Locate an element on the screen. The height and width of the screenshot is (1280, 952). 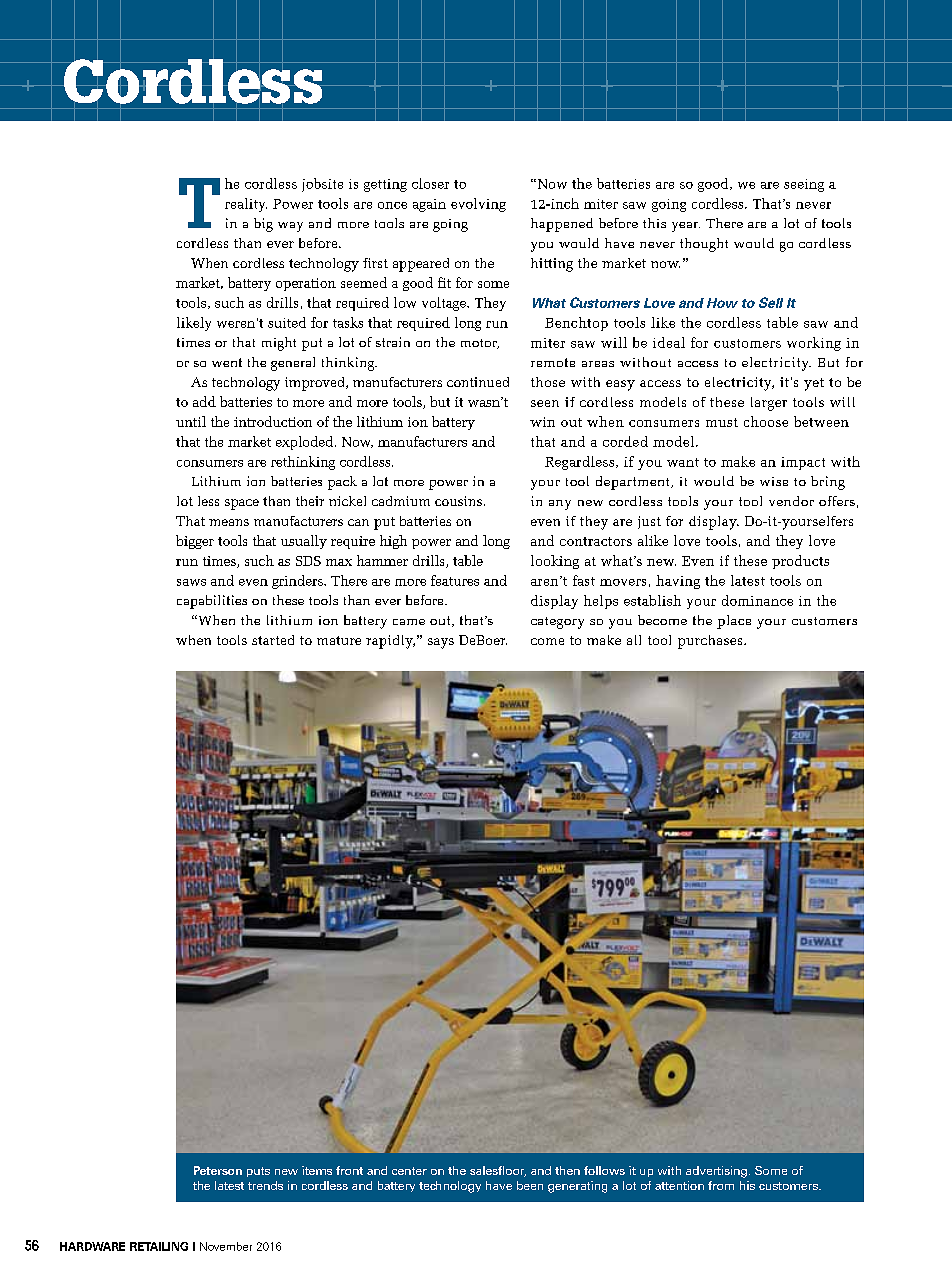
purchases is located at coordinates (711, 642).
